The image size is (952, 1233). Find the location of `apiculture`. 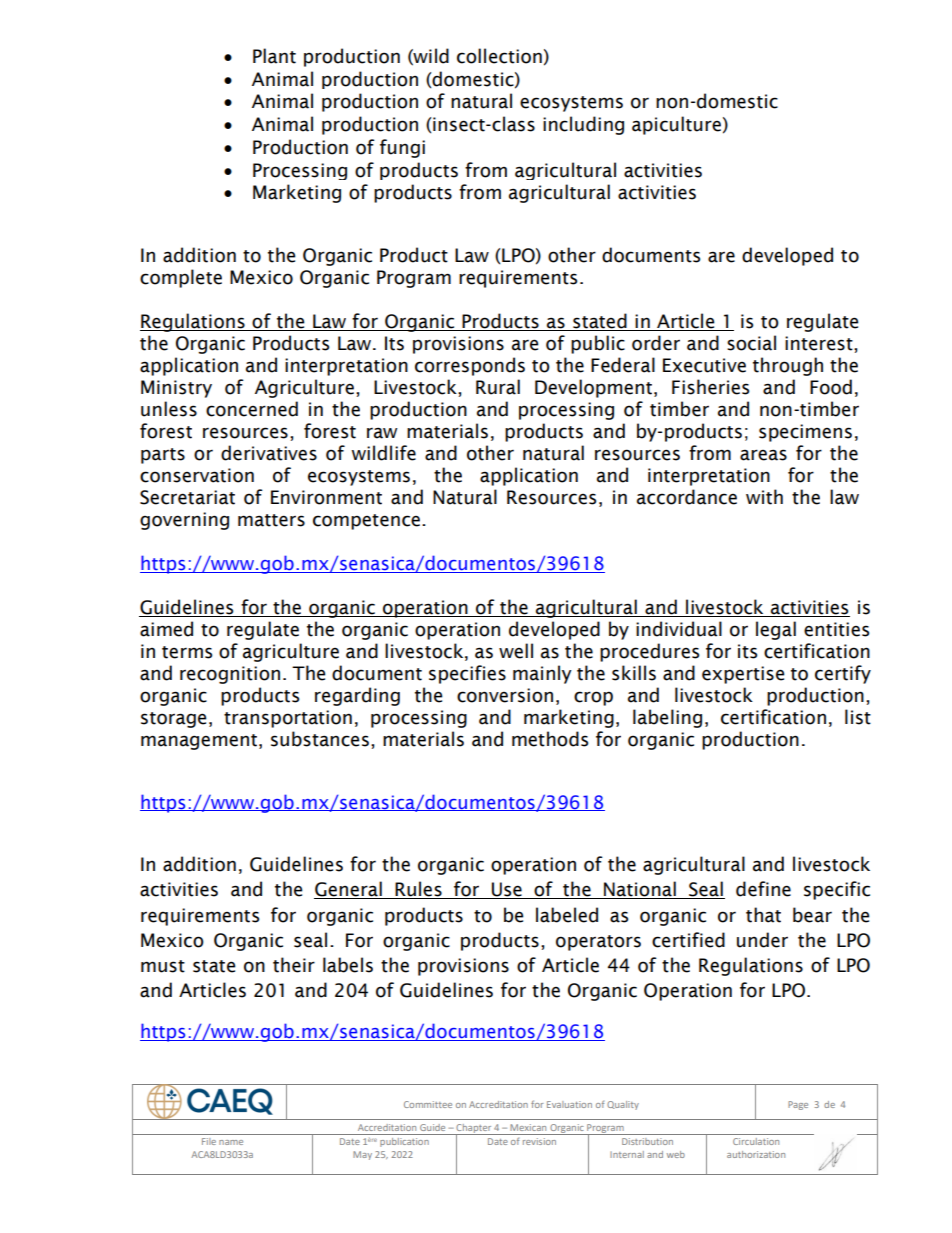

apiculture is located at coordinates (676, 125).
